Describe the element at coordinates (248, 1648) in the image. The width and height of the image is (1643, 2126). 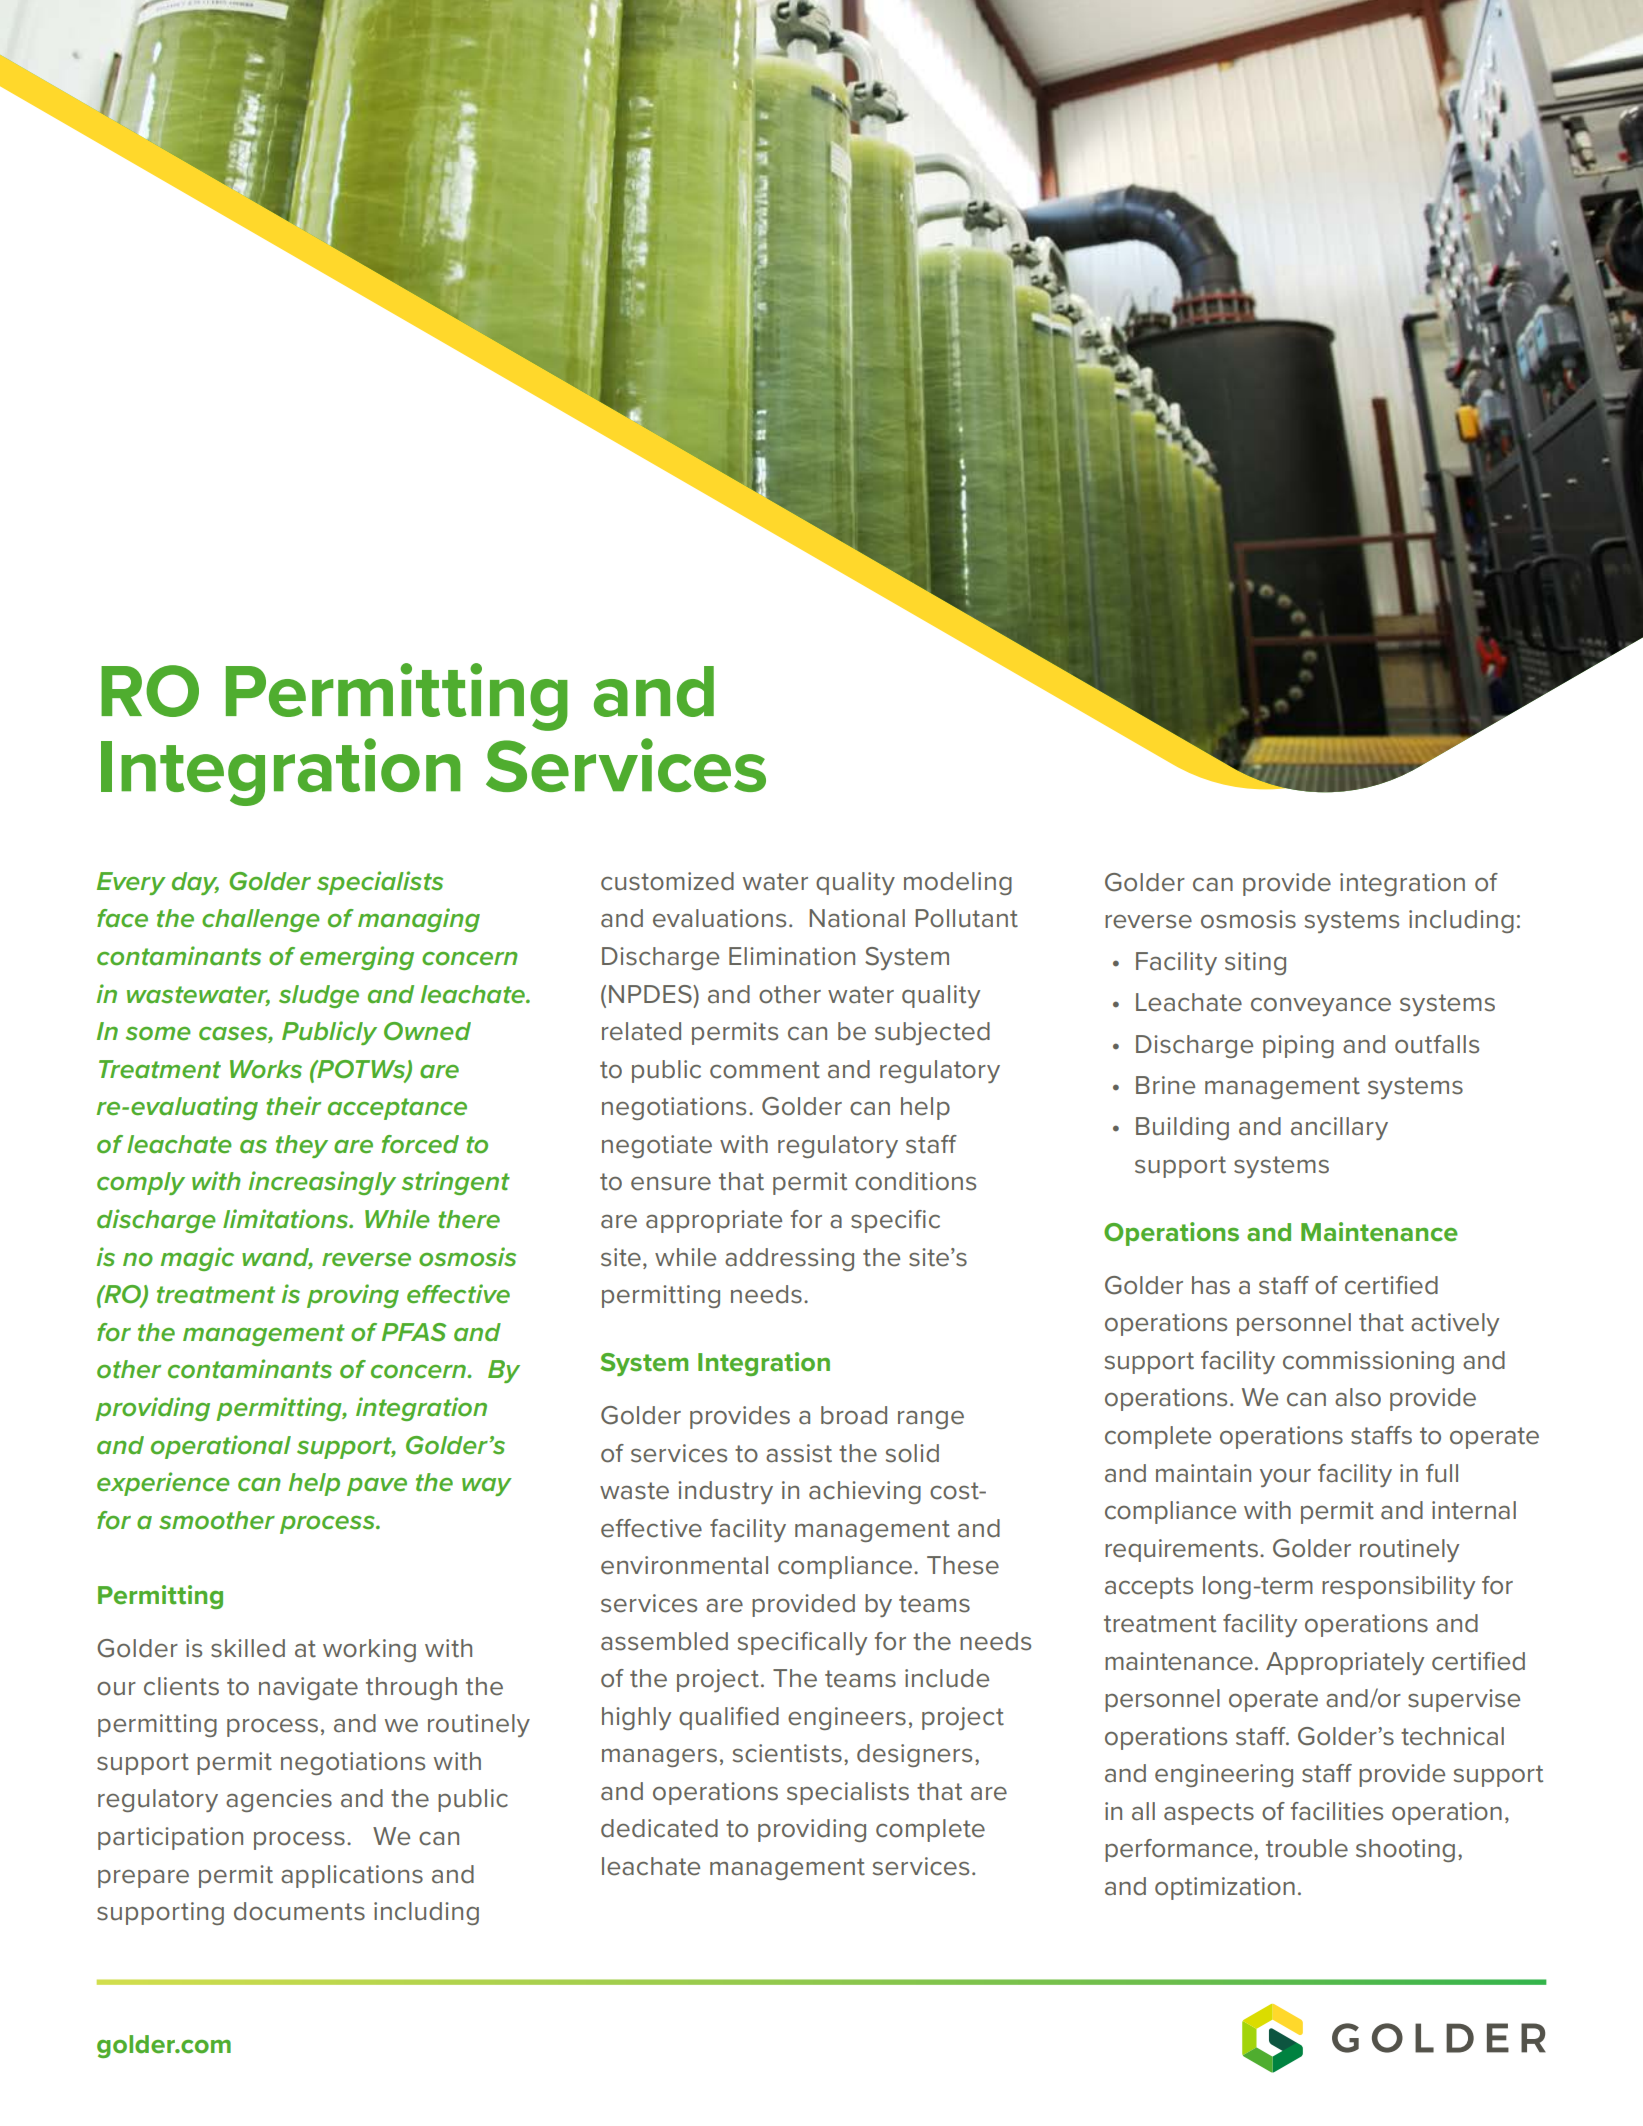
I see `skilled` at that location.
